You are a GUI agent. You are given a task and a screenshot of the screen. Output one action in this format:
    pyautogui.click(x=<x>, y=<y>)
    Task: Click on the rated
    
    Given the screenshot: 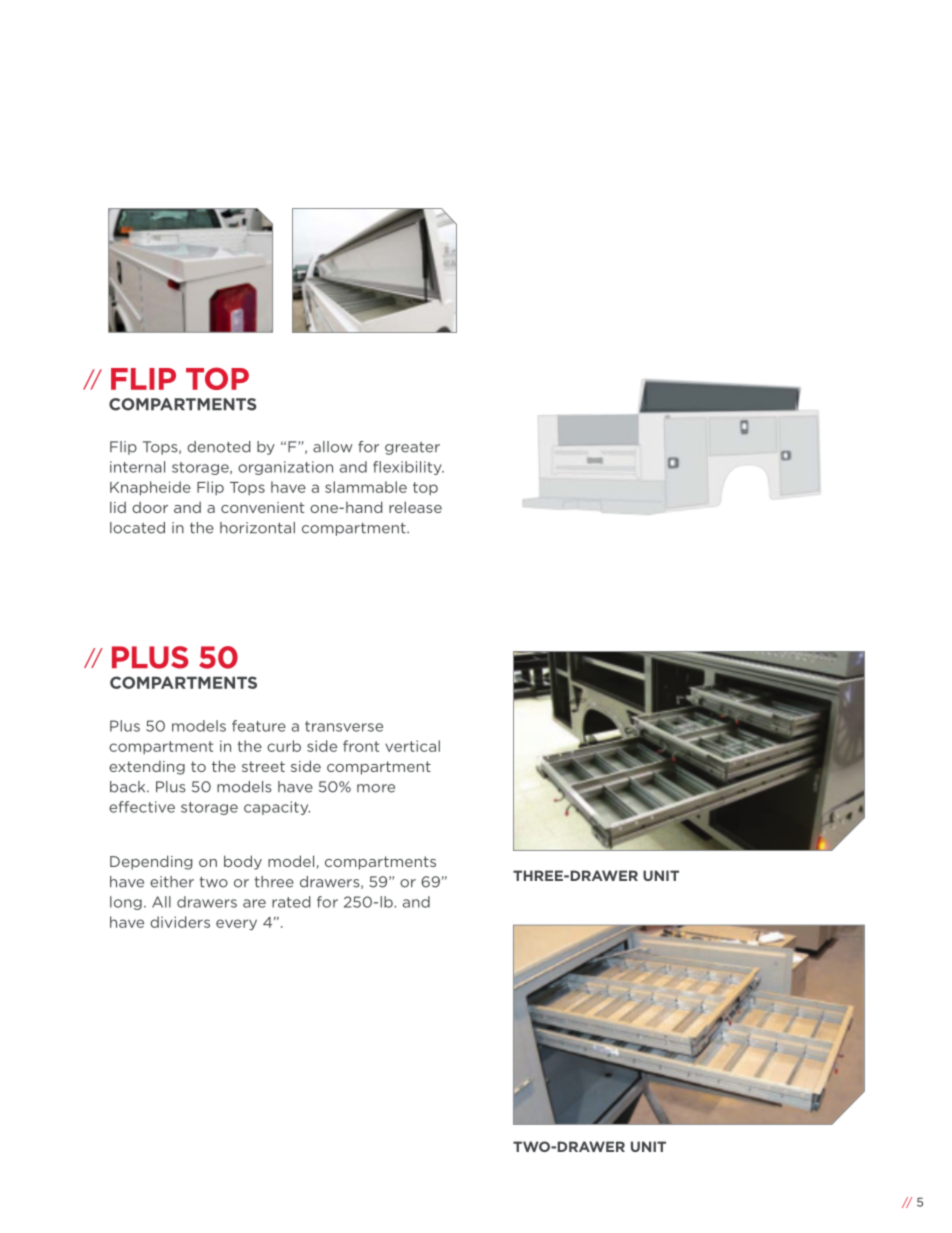 What is the action you would take?
    pyautogui.click(x=291, y=902)
